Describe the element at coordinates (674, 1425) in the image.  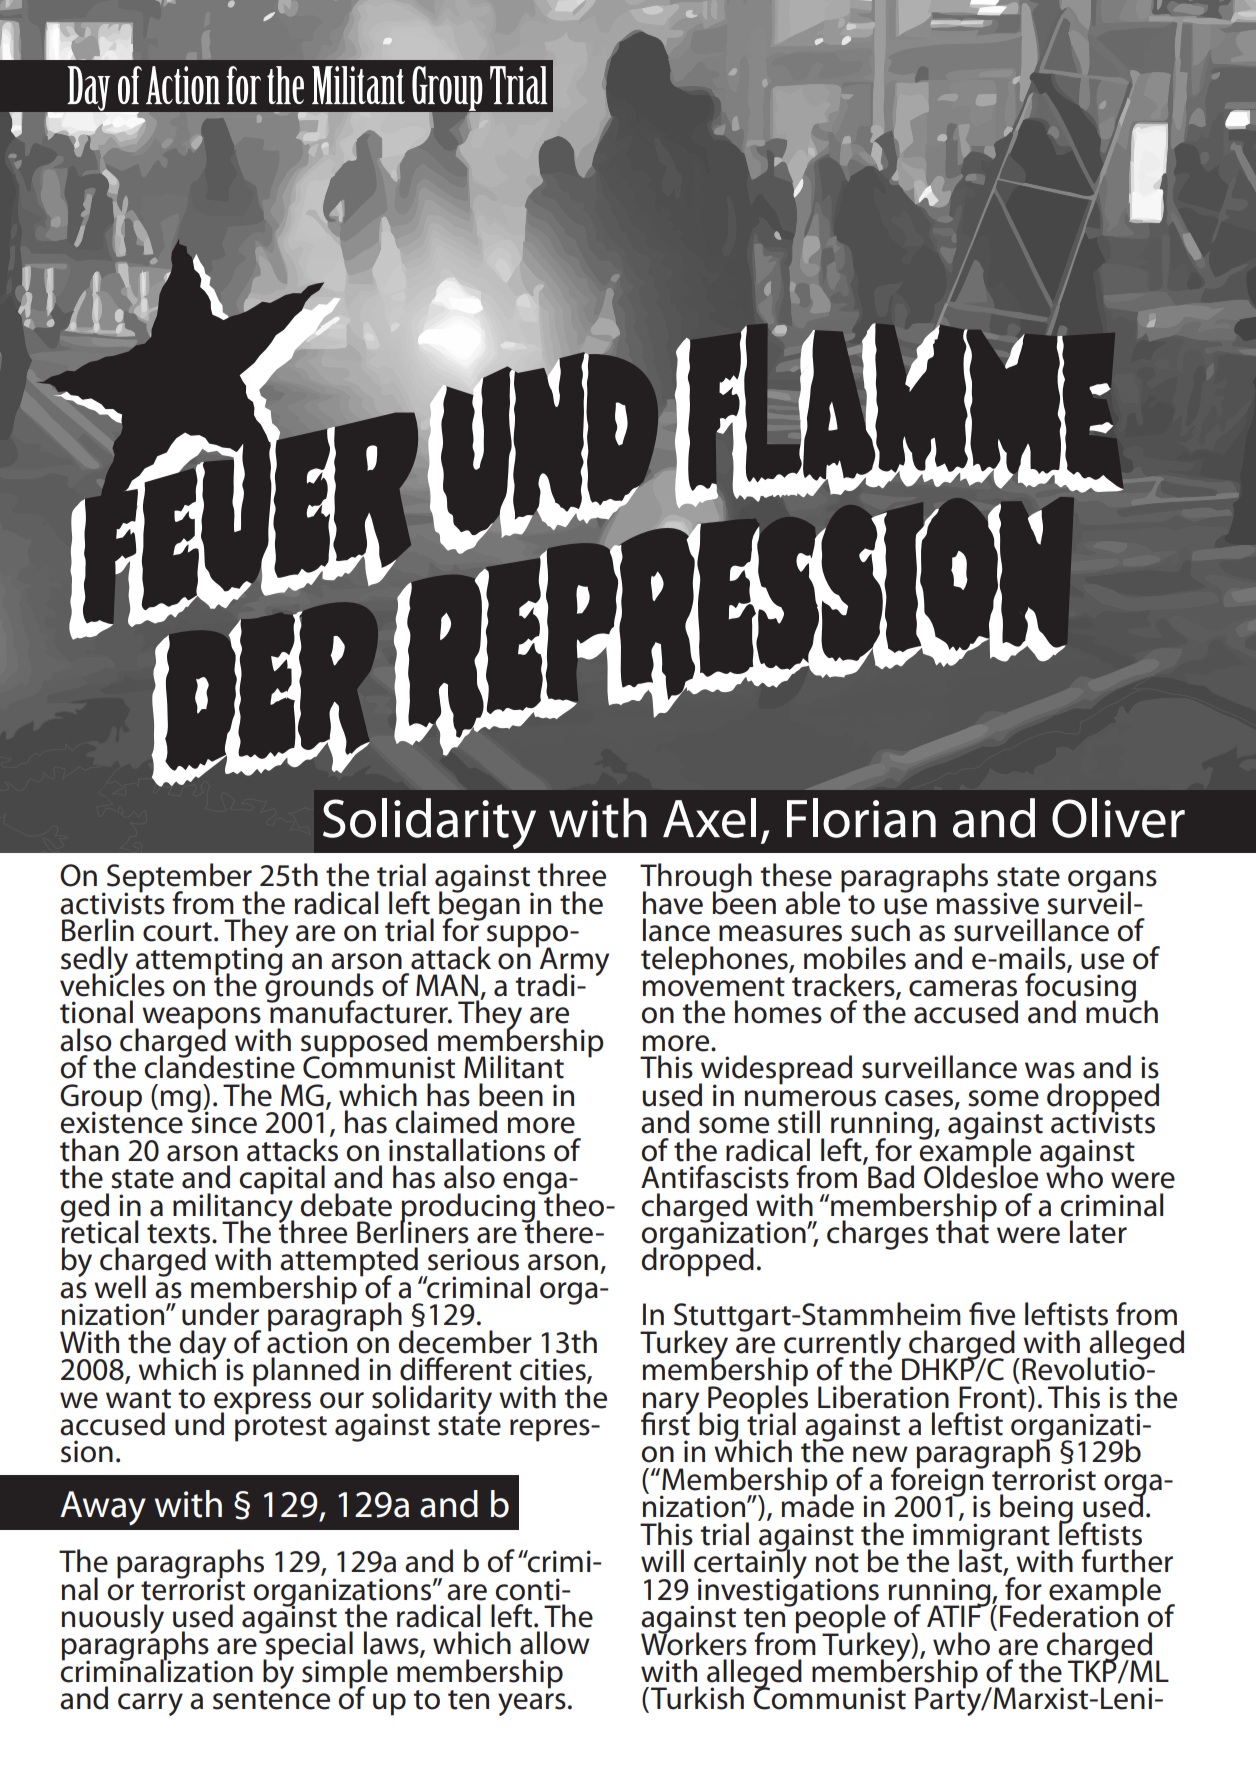
I see `rst` at that location.
